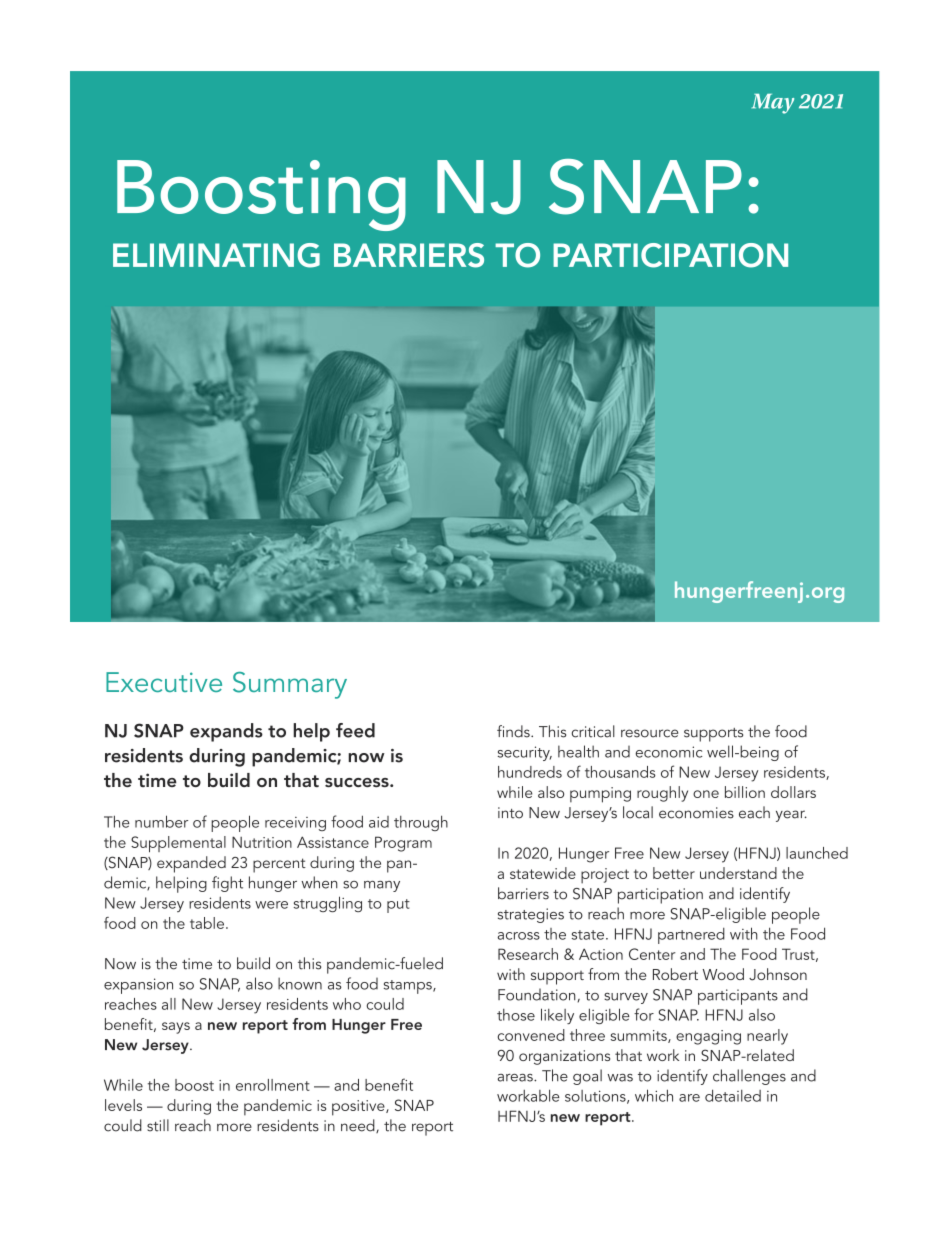 The image size is (952, 1233). What do you see at coordinates (773, 104) in the screenshot?
I see `May` at bounding box center [773, 104].
